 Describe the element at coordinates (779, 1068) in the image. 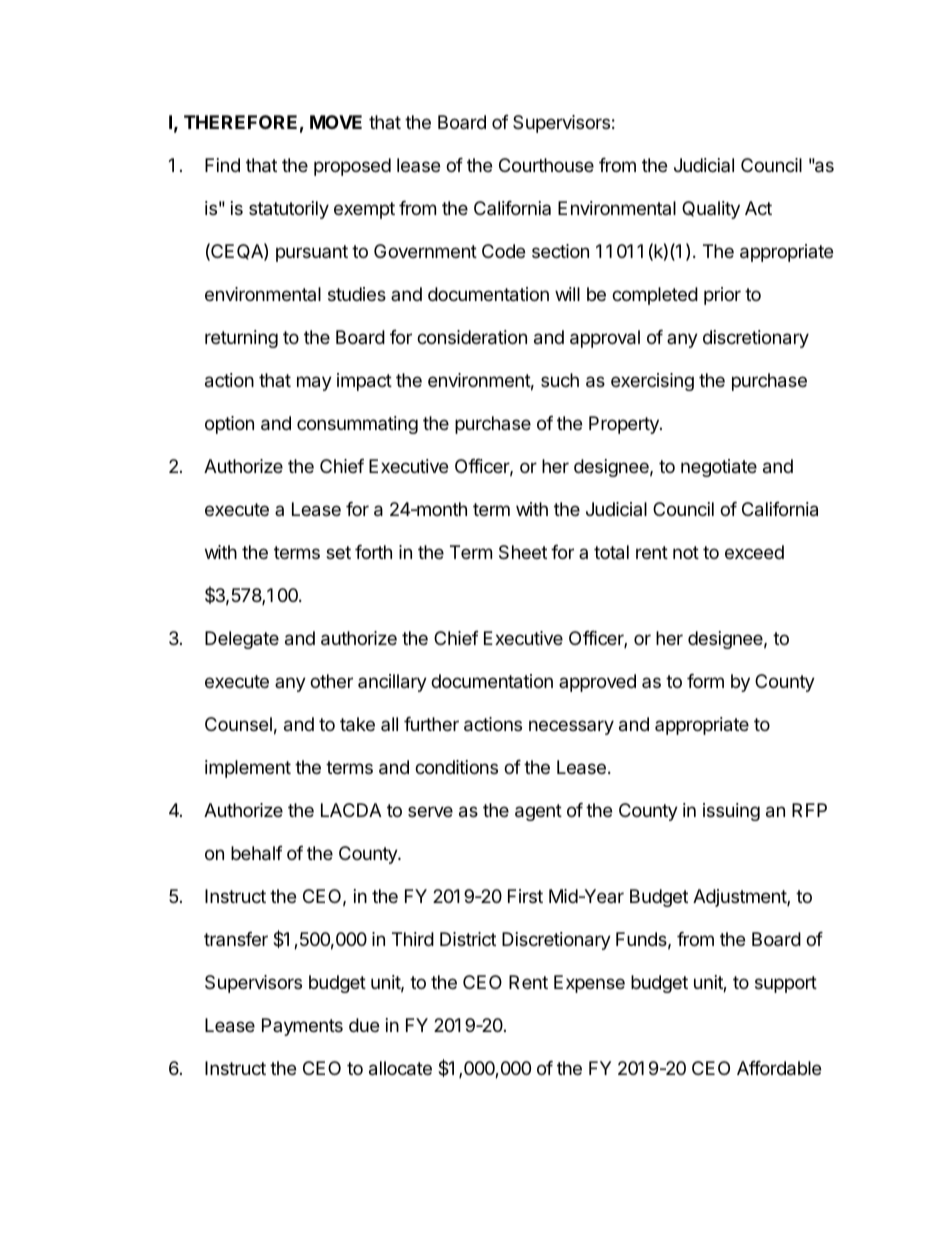

I see `Affordable` at that location.
